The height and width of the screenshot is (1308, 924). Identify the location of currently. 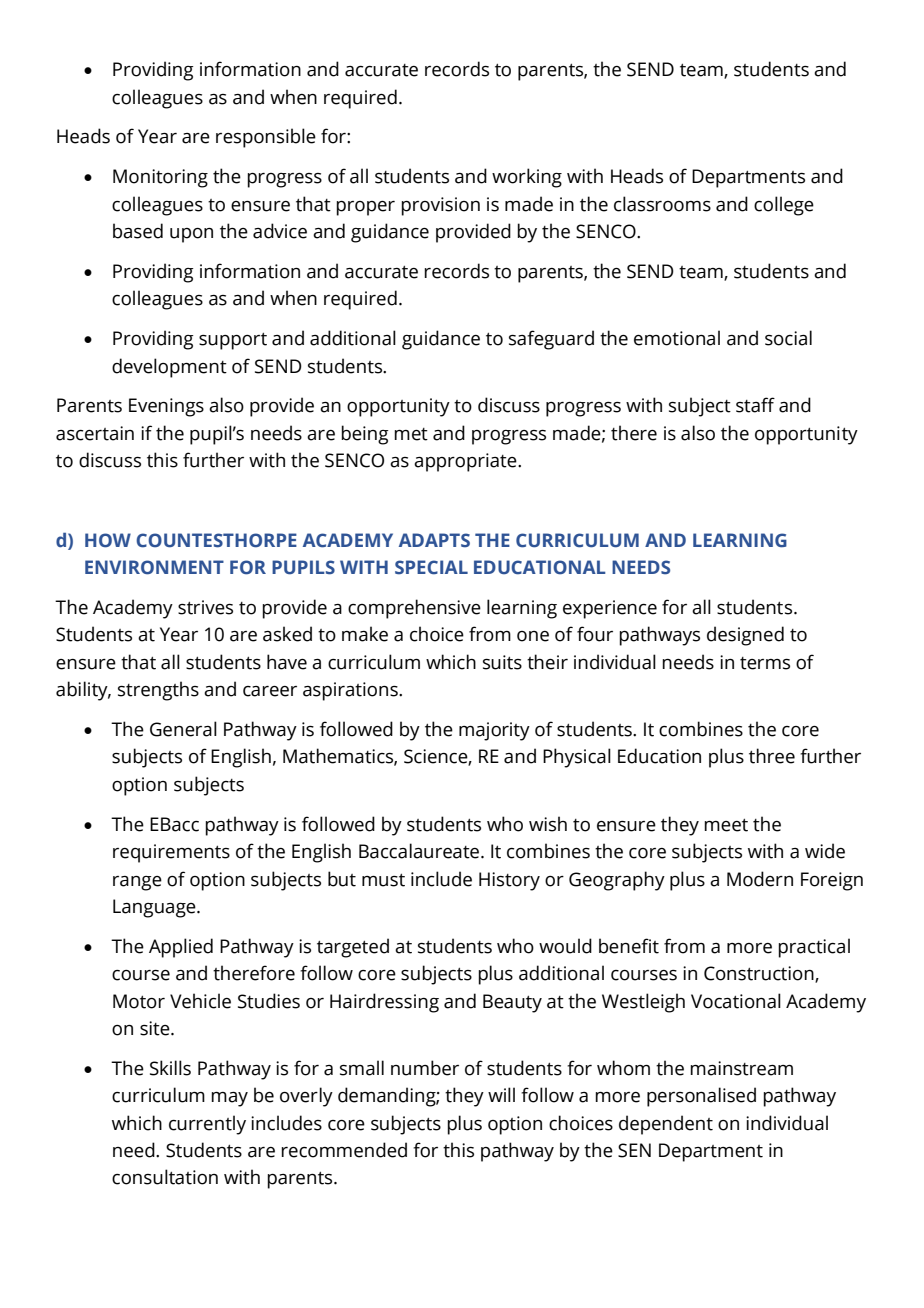
(207, 1125).
